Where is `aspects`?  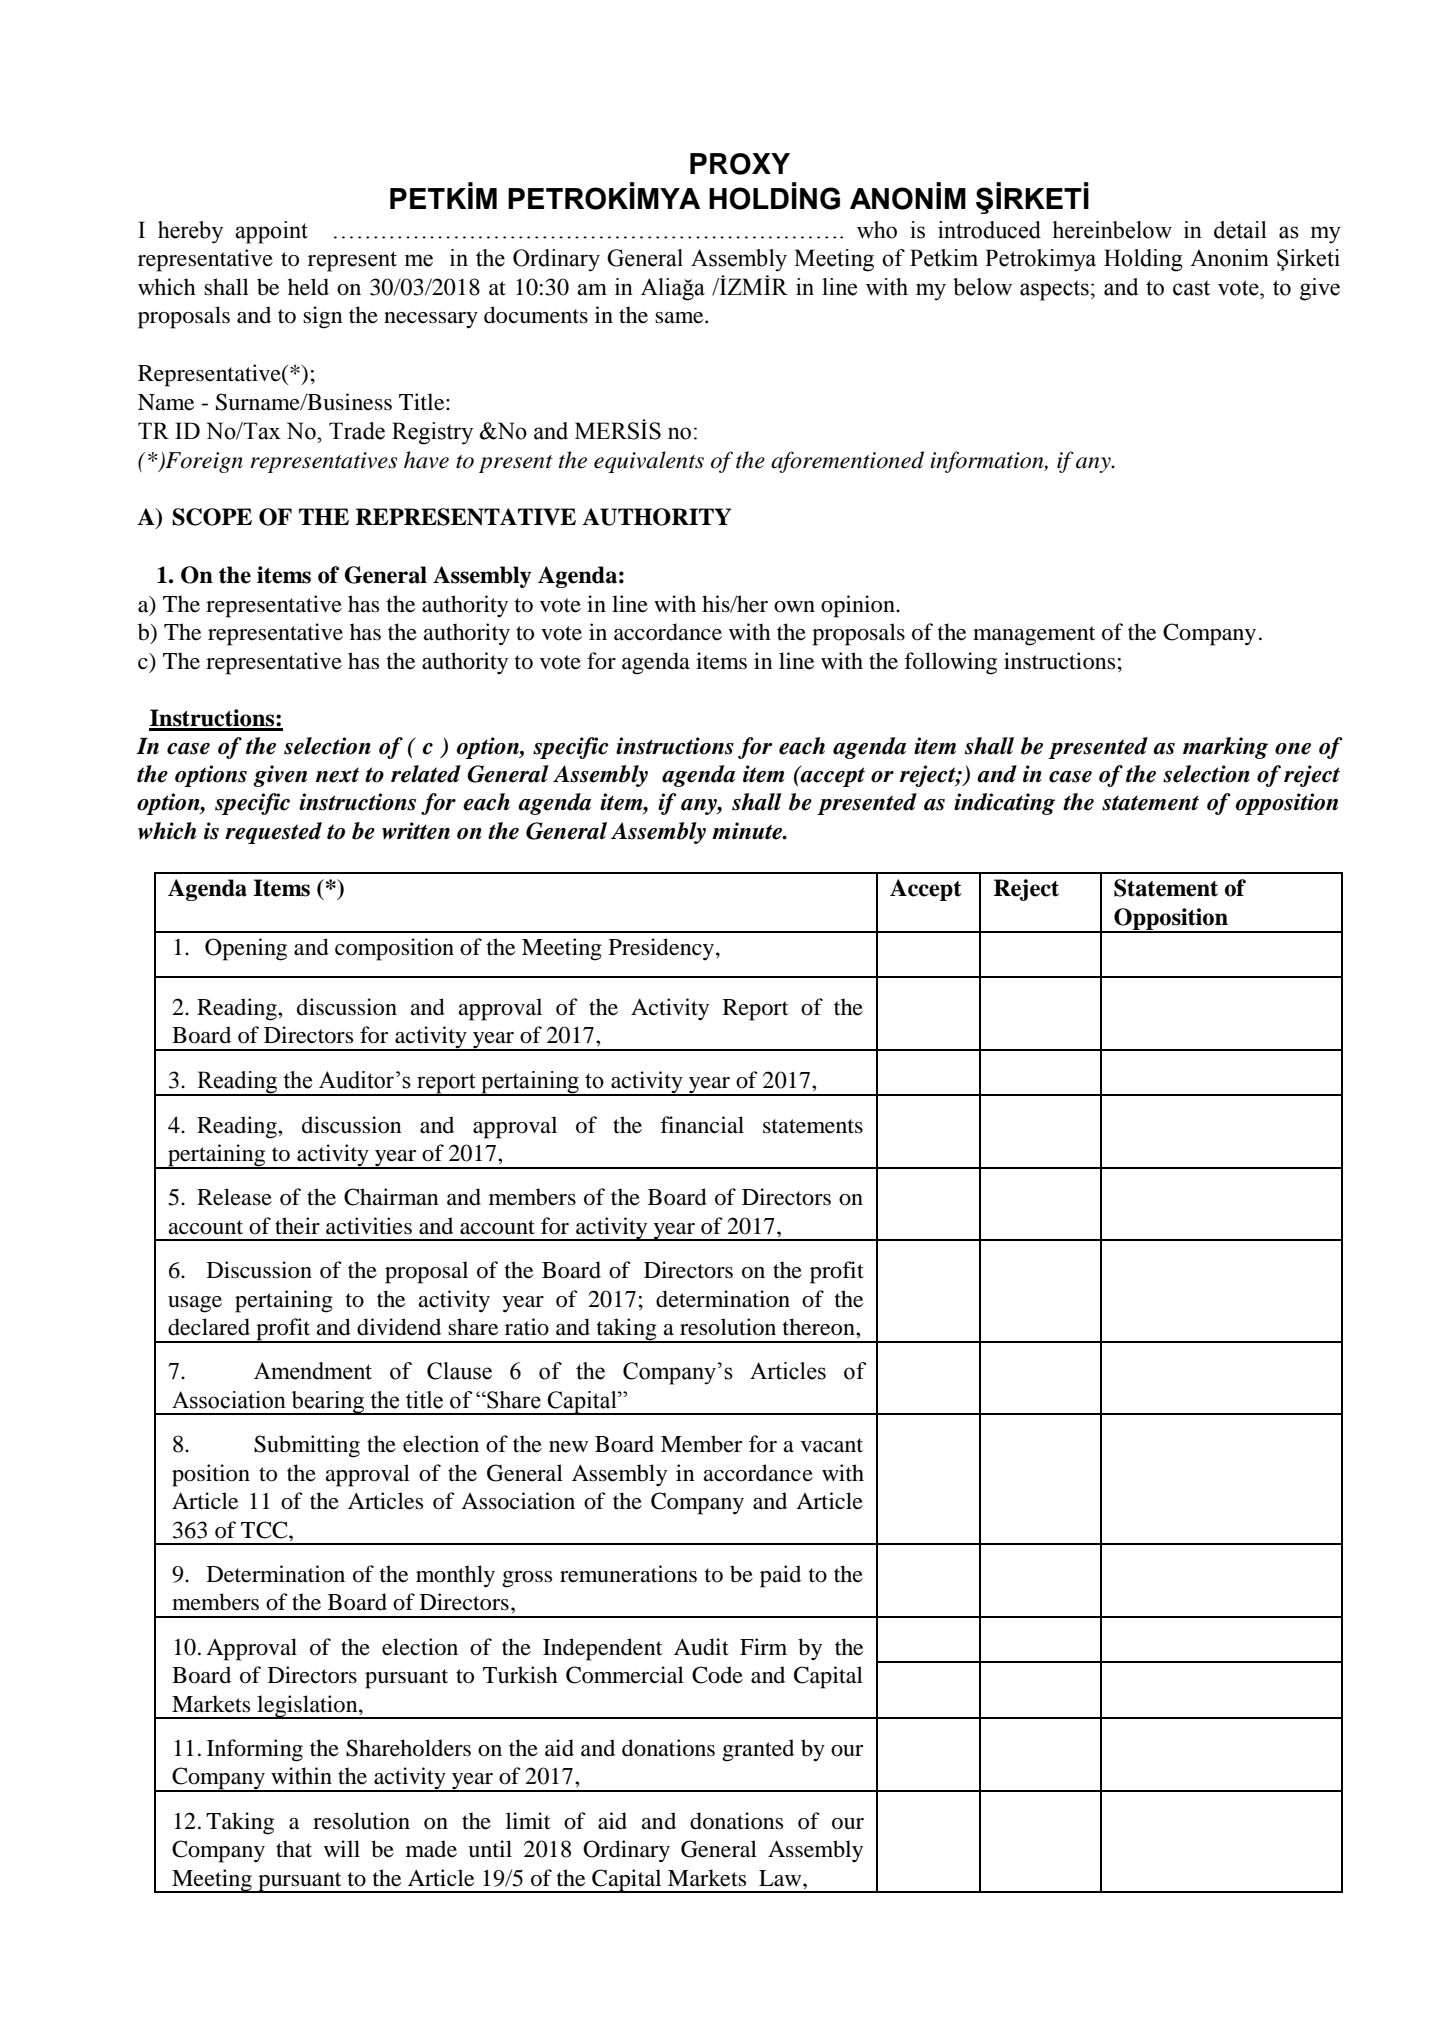 aspects is located at coordinates (1054, 290).
